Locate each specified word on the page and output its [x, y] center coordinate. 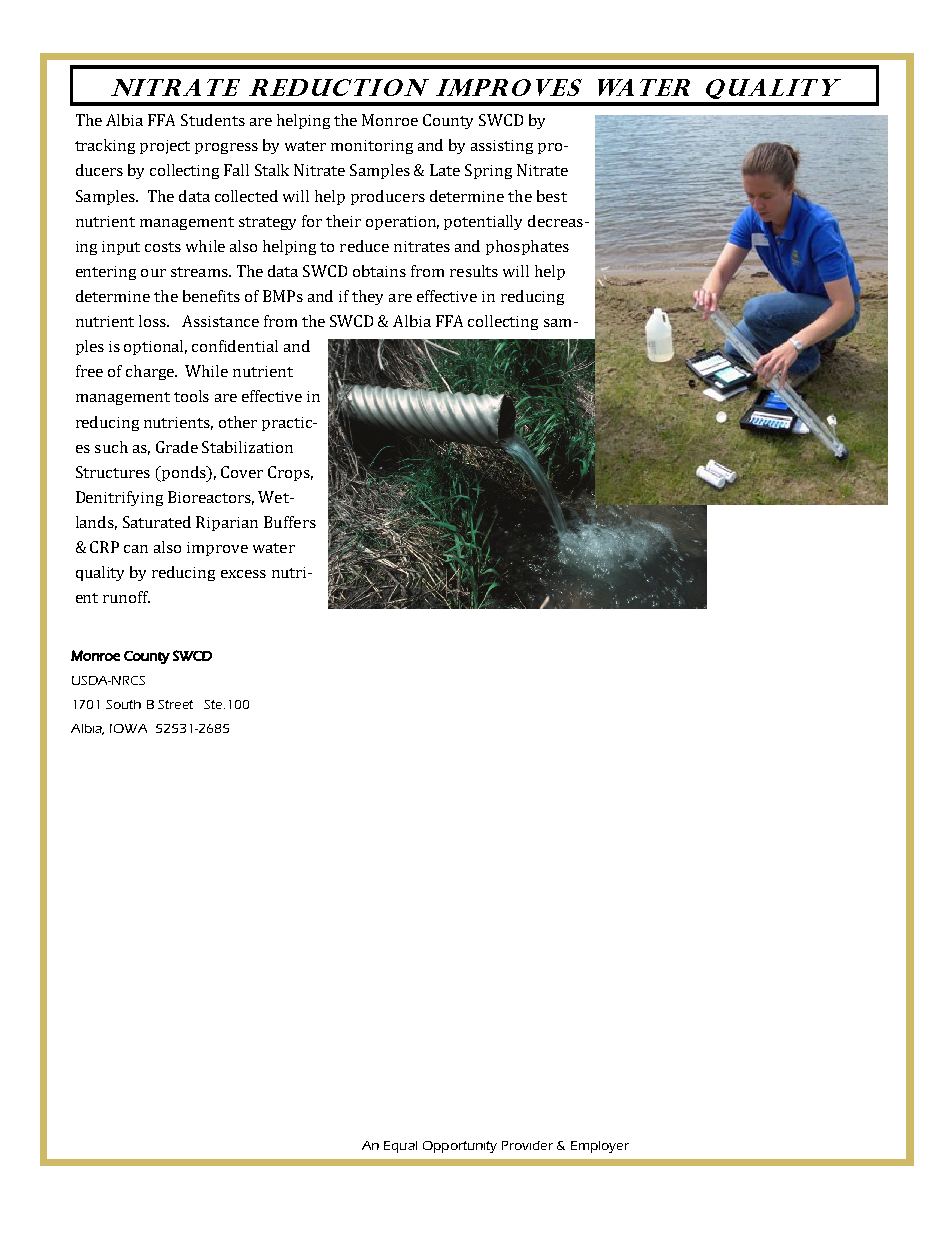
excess [243, 574]
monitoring [372, 147]
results [474, 271]
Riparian [227, 523]
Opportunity [460, 1147]
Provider [527, 1145]
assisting [502, 147]
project [165, 147]
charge [151, 372]
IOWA [128, 728]
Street [175, 704]
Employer [600, 1147]
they [367, 297]
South [123, 704]
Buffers [290, 522]
